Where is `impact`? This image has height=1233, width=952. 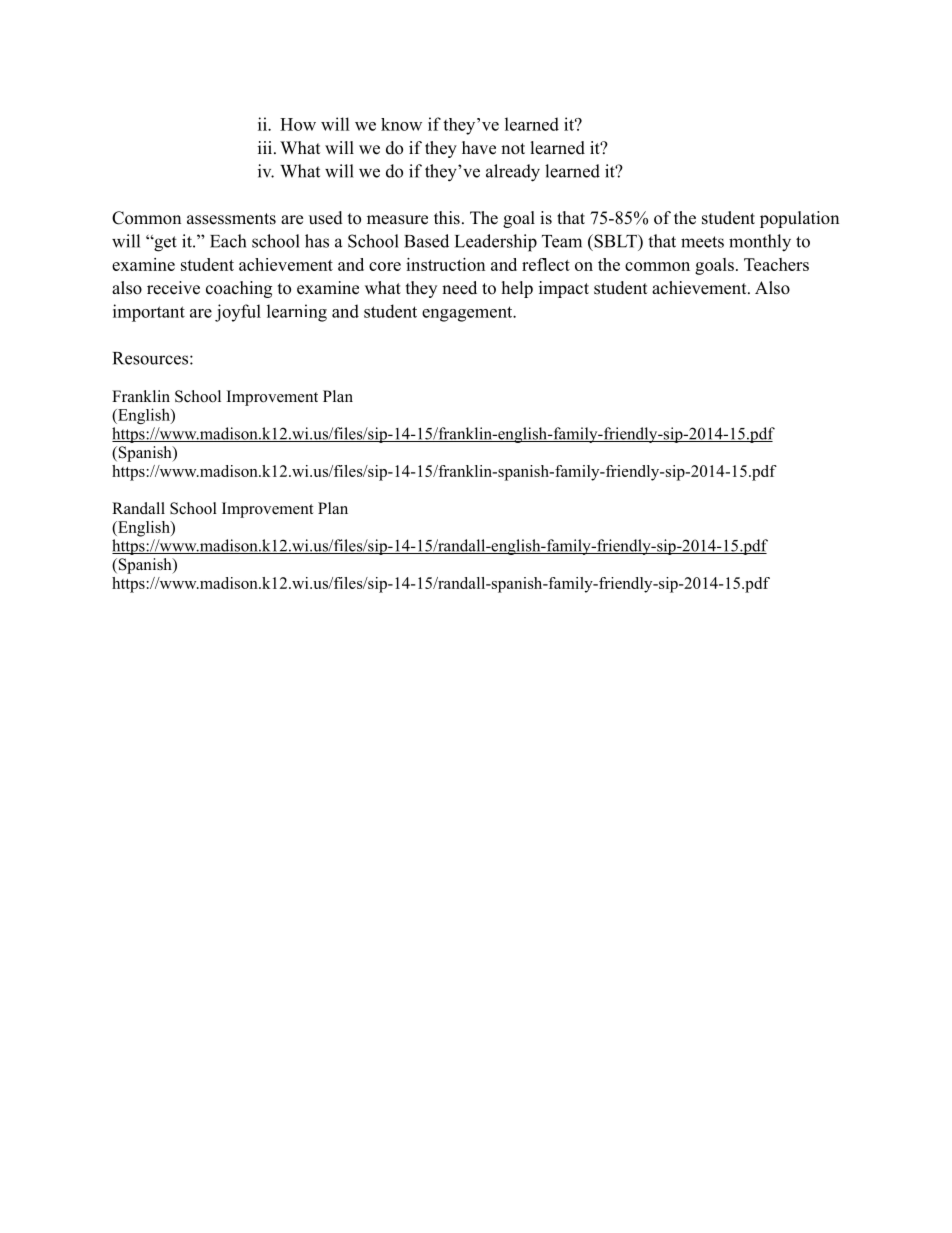
impact is located at coordinates (564, 289).
